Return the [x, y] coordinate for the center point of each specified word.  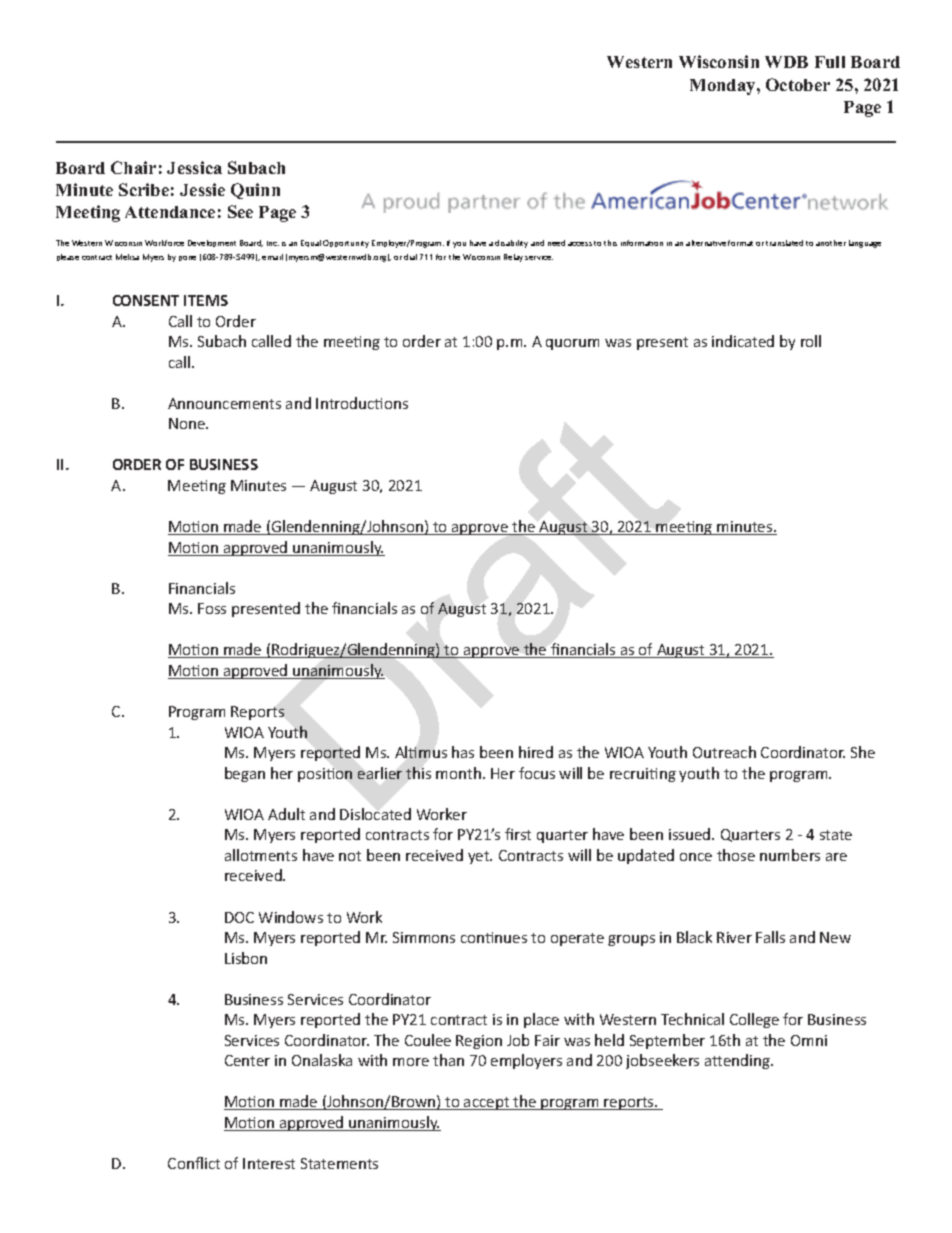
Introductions [362, 403]
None [188, 423]
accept [487, 1103]
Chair [133, 167]
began [245, 774]
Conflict [194, 1163]
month [458, 773]
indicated [743, 341]
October [798, 84]
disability [511, 244]
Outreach [724, 752]
